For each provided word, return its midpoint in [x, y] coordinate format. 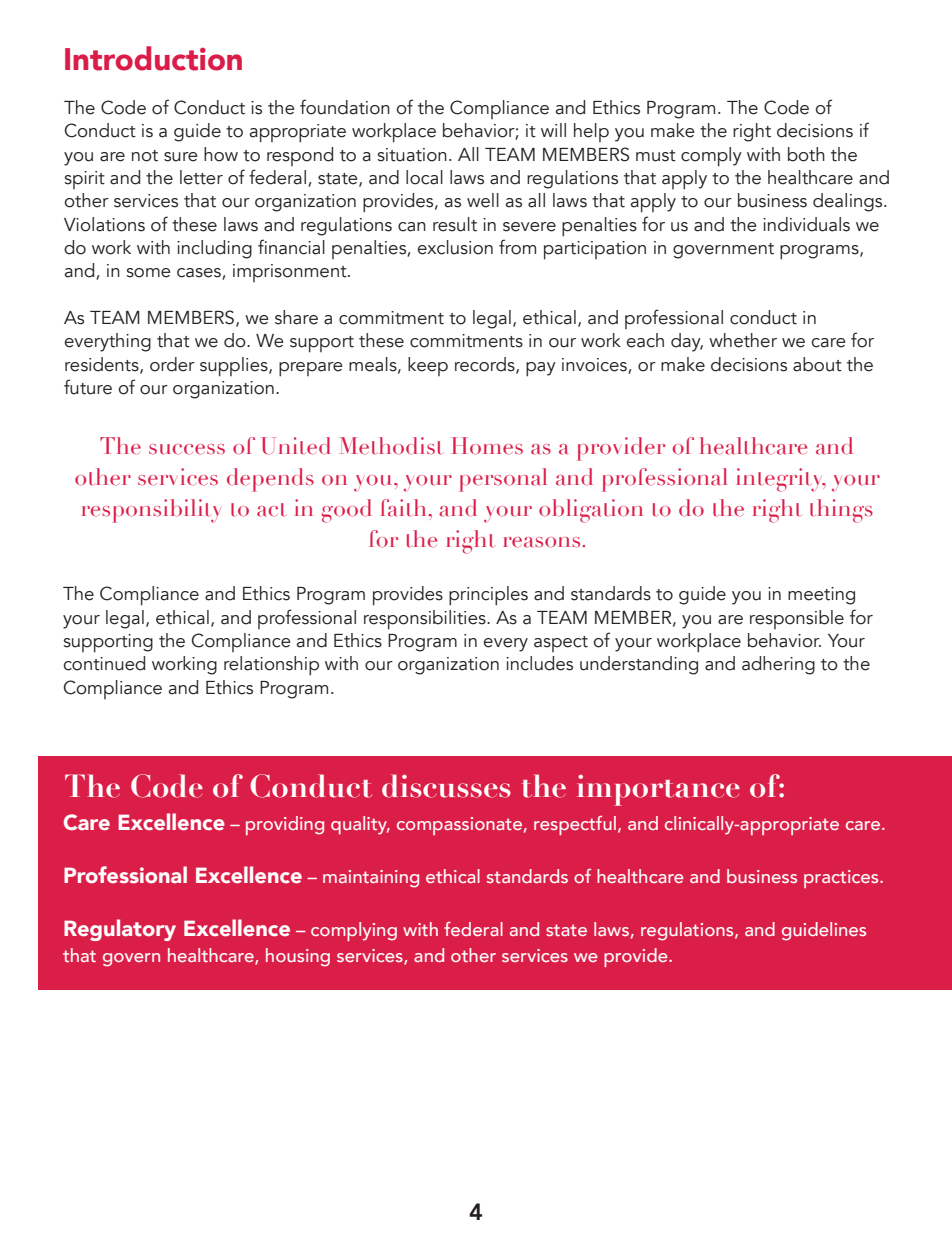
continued [104, 663]
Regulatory [120, 930]
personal [503, 480]
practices [842, 879]
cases [200, 274]
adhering [778, 665]
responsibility [150, 511]
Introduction [153, 58]
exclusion [455, 247]
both [806, 154]
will [553, 130]
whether [743, 340]
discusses [446, 786]
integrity [781, 480]
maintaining [371, 879]
